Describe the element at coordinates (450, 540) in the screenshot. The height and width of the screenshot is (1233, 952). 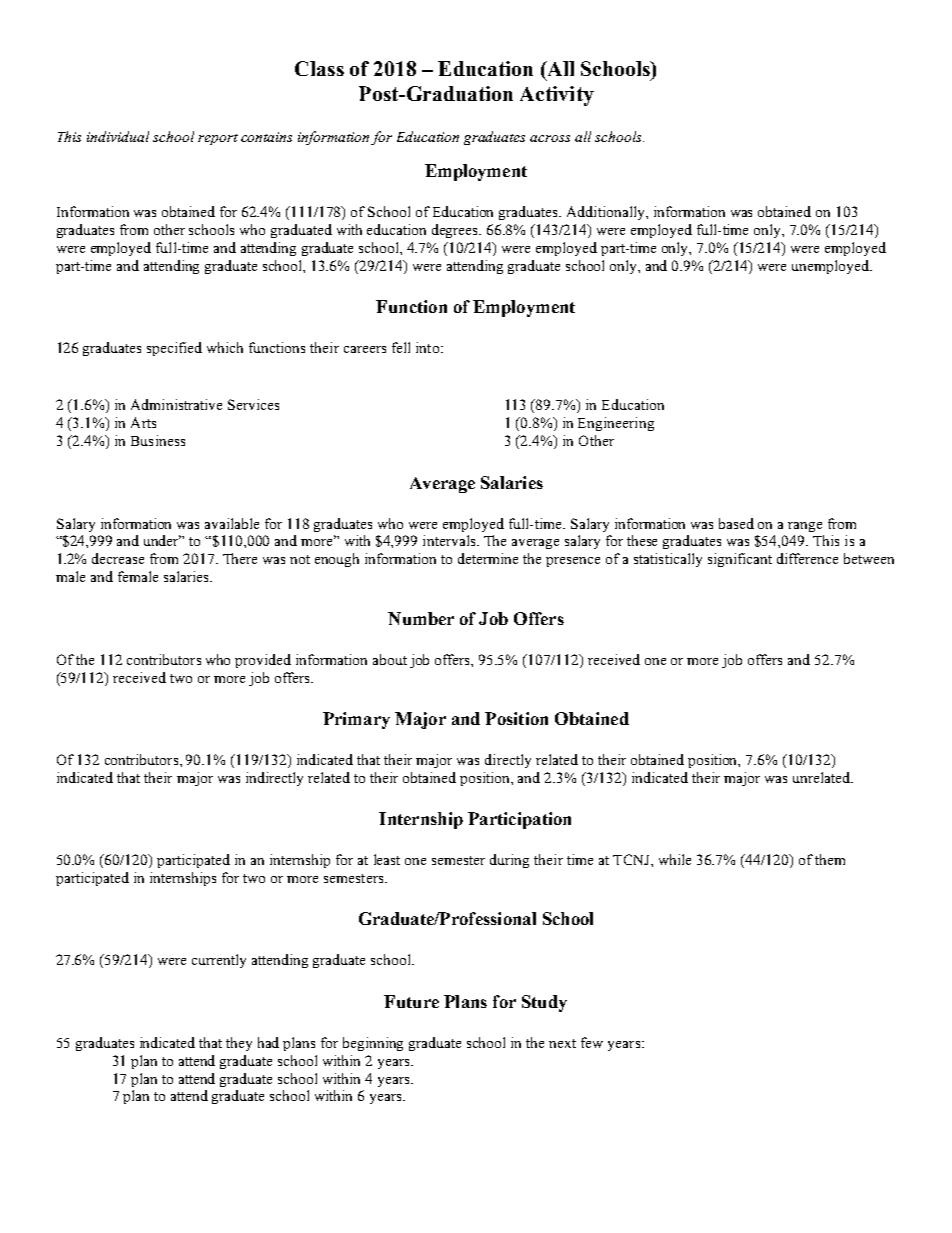
I see `intervals` at that location.
